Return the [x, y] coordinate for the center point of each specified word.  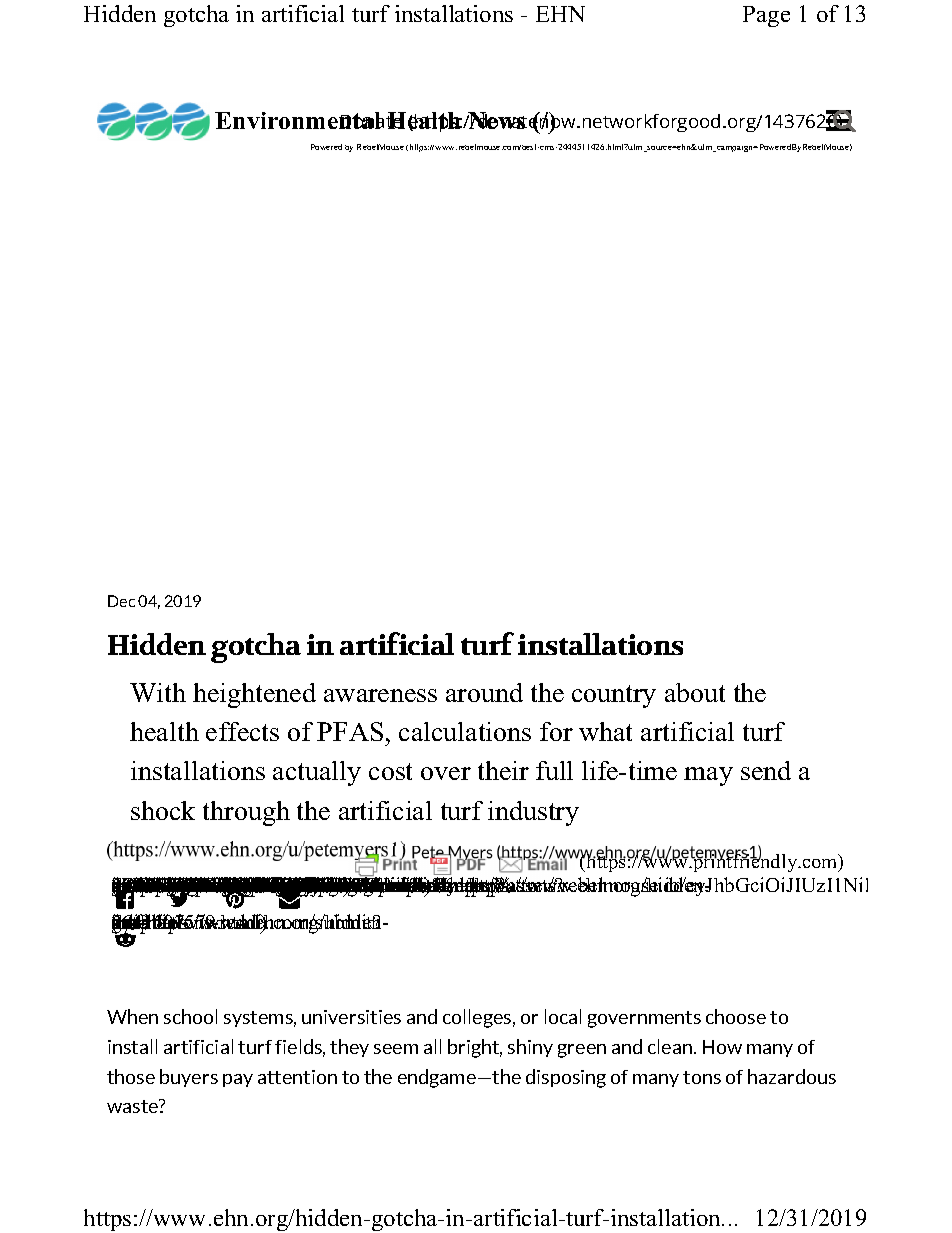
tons [702, 1077]
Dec [121, 601]
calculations [465, 731]
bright [475, 1048]
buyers [189, 1078]
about [695, 692]
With [158, 692]
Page [766, 16]
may [708, 776]
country [614, 696]
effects [242, 731]
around [484, 692]
